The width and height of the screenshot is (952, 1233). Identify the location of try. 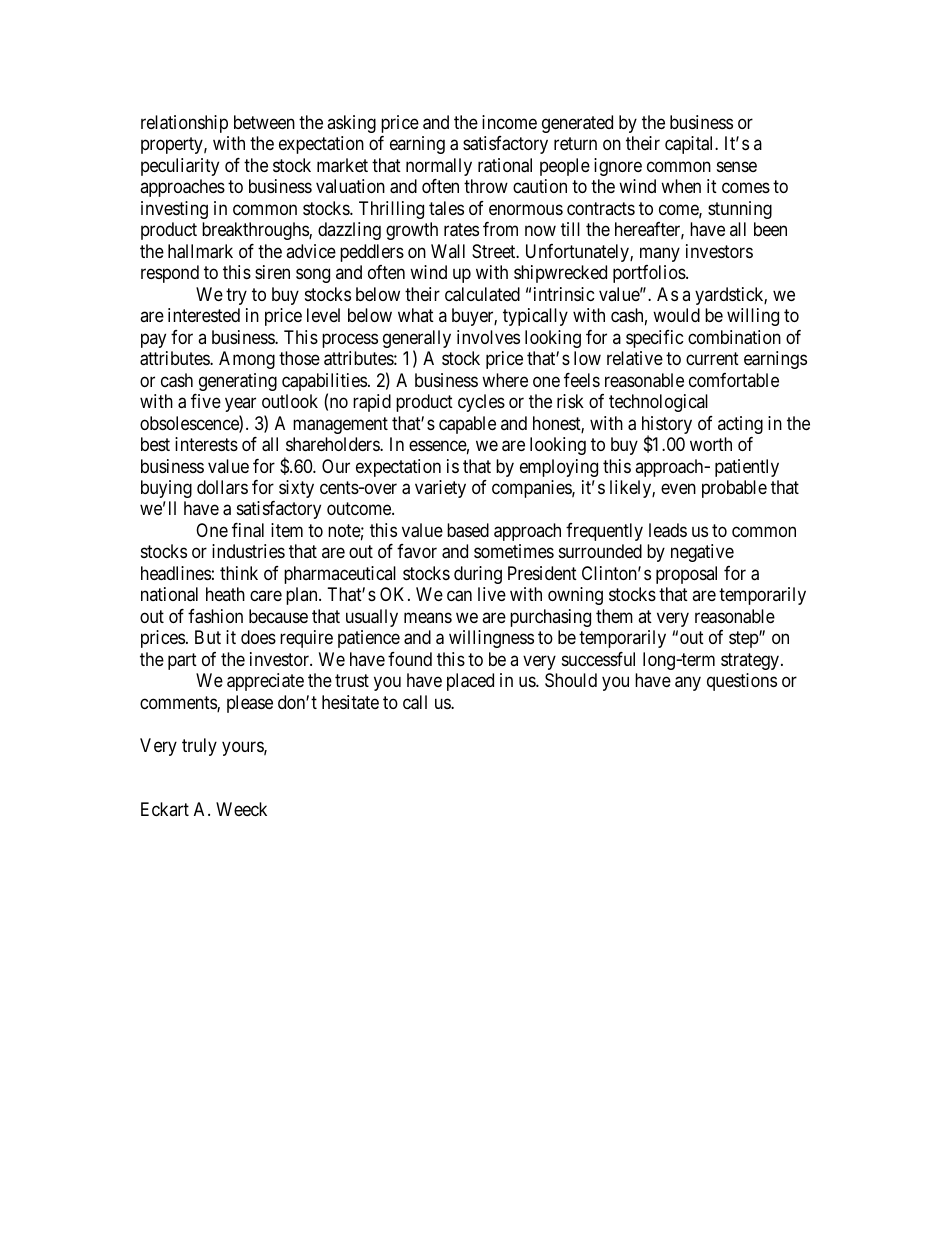
(236, 296).
